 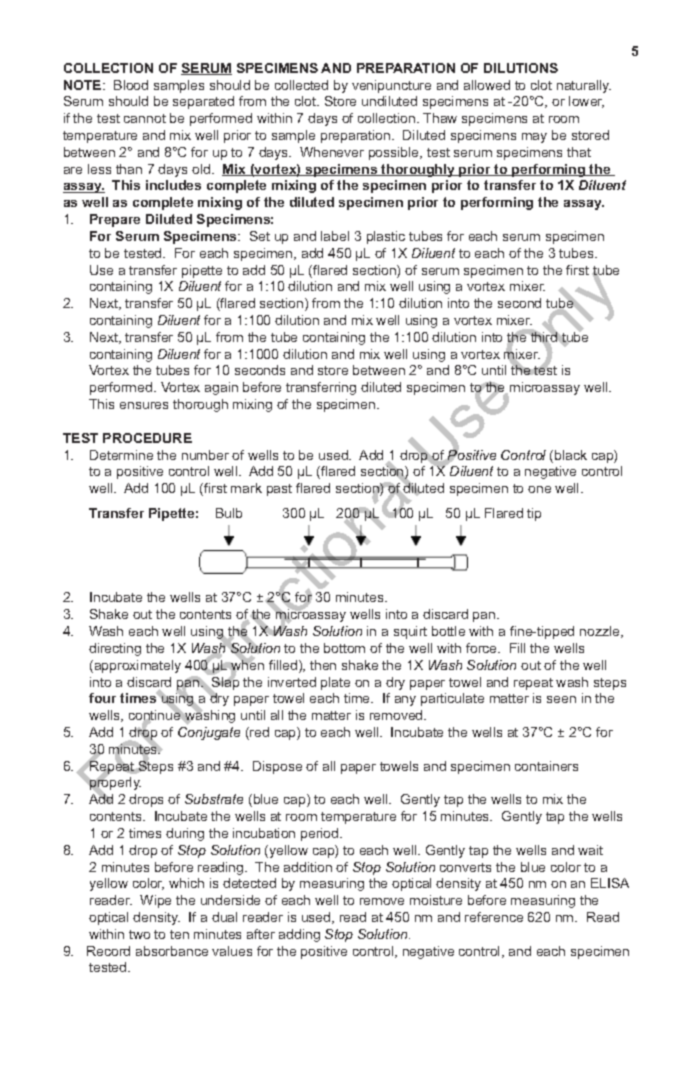 I want to click on again, so click(x=221, y=388).
